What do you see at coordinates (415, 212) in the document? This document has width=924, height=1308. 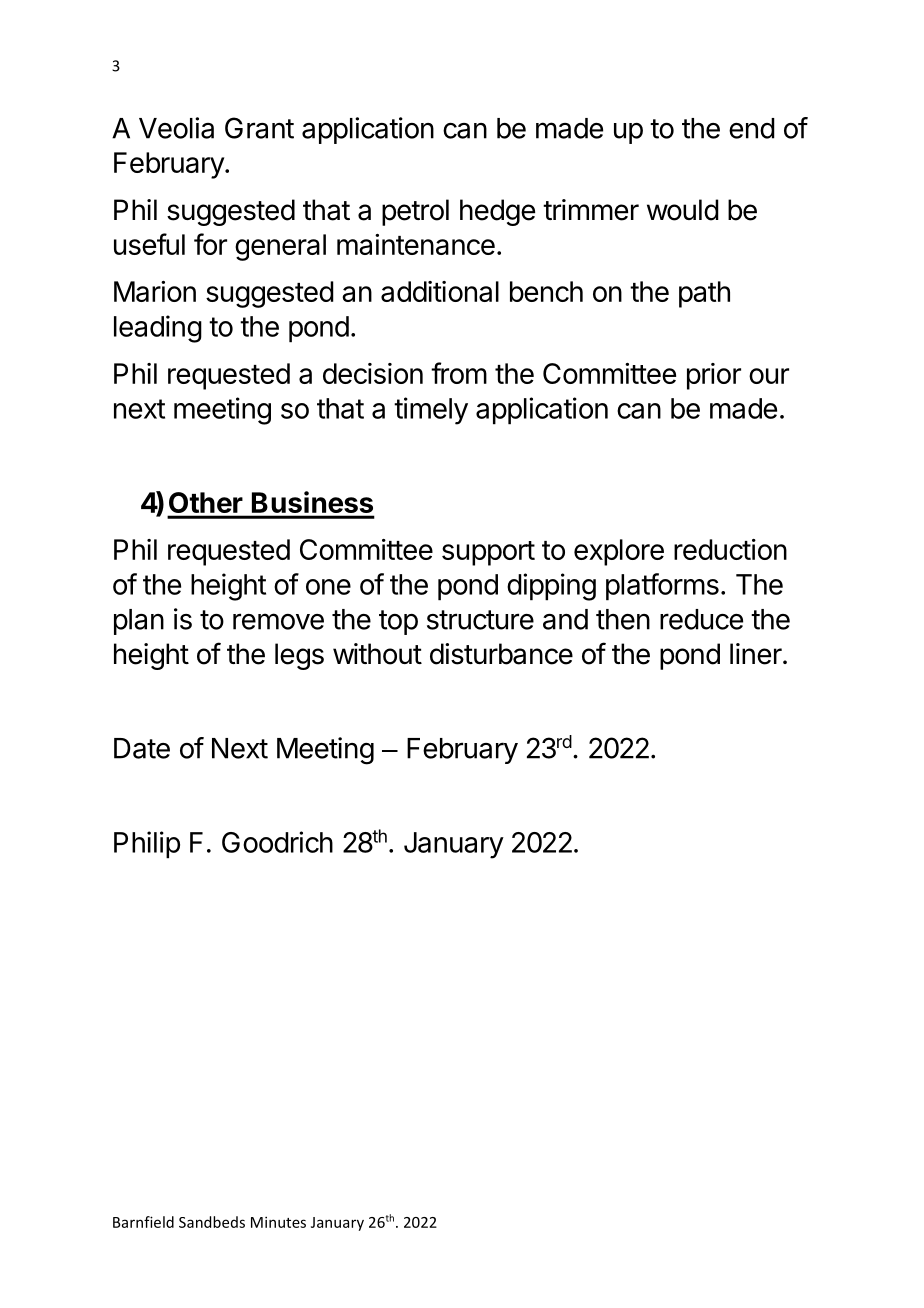 I see `petrol` at bounding box center [415, 212].
